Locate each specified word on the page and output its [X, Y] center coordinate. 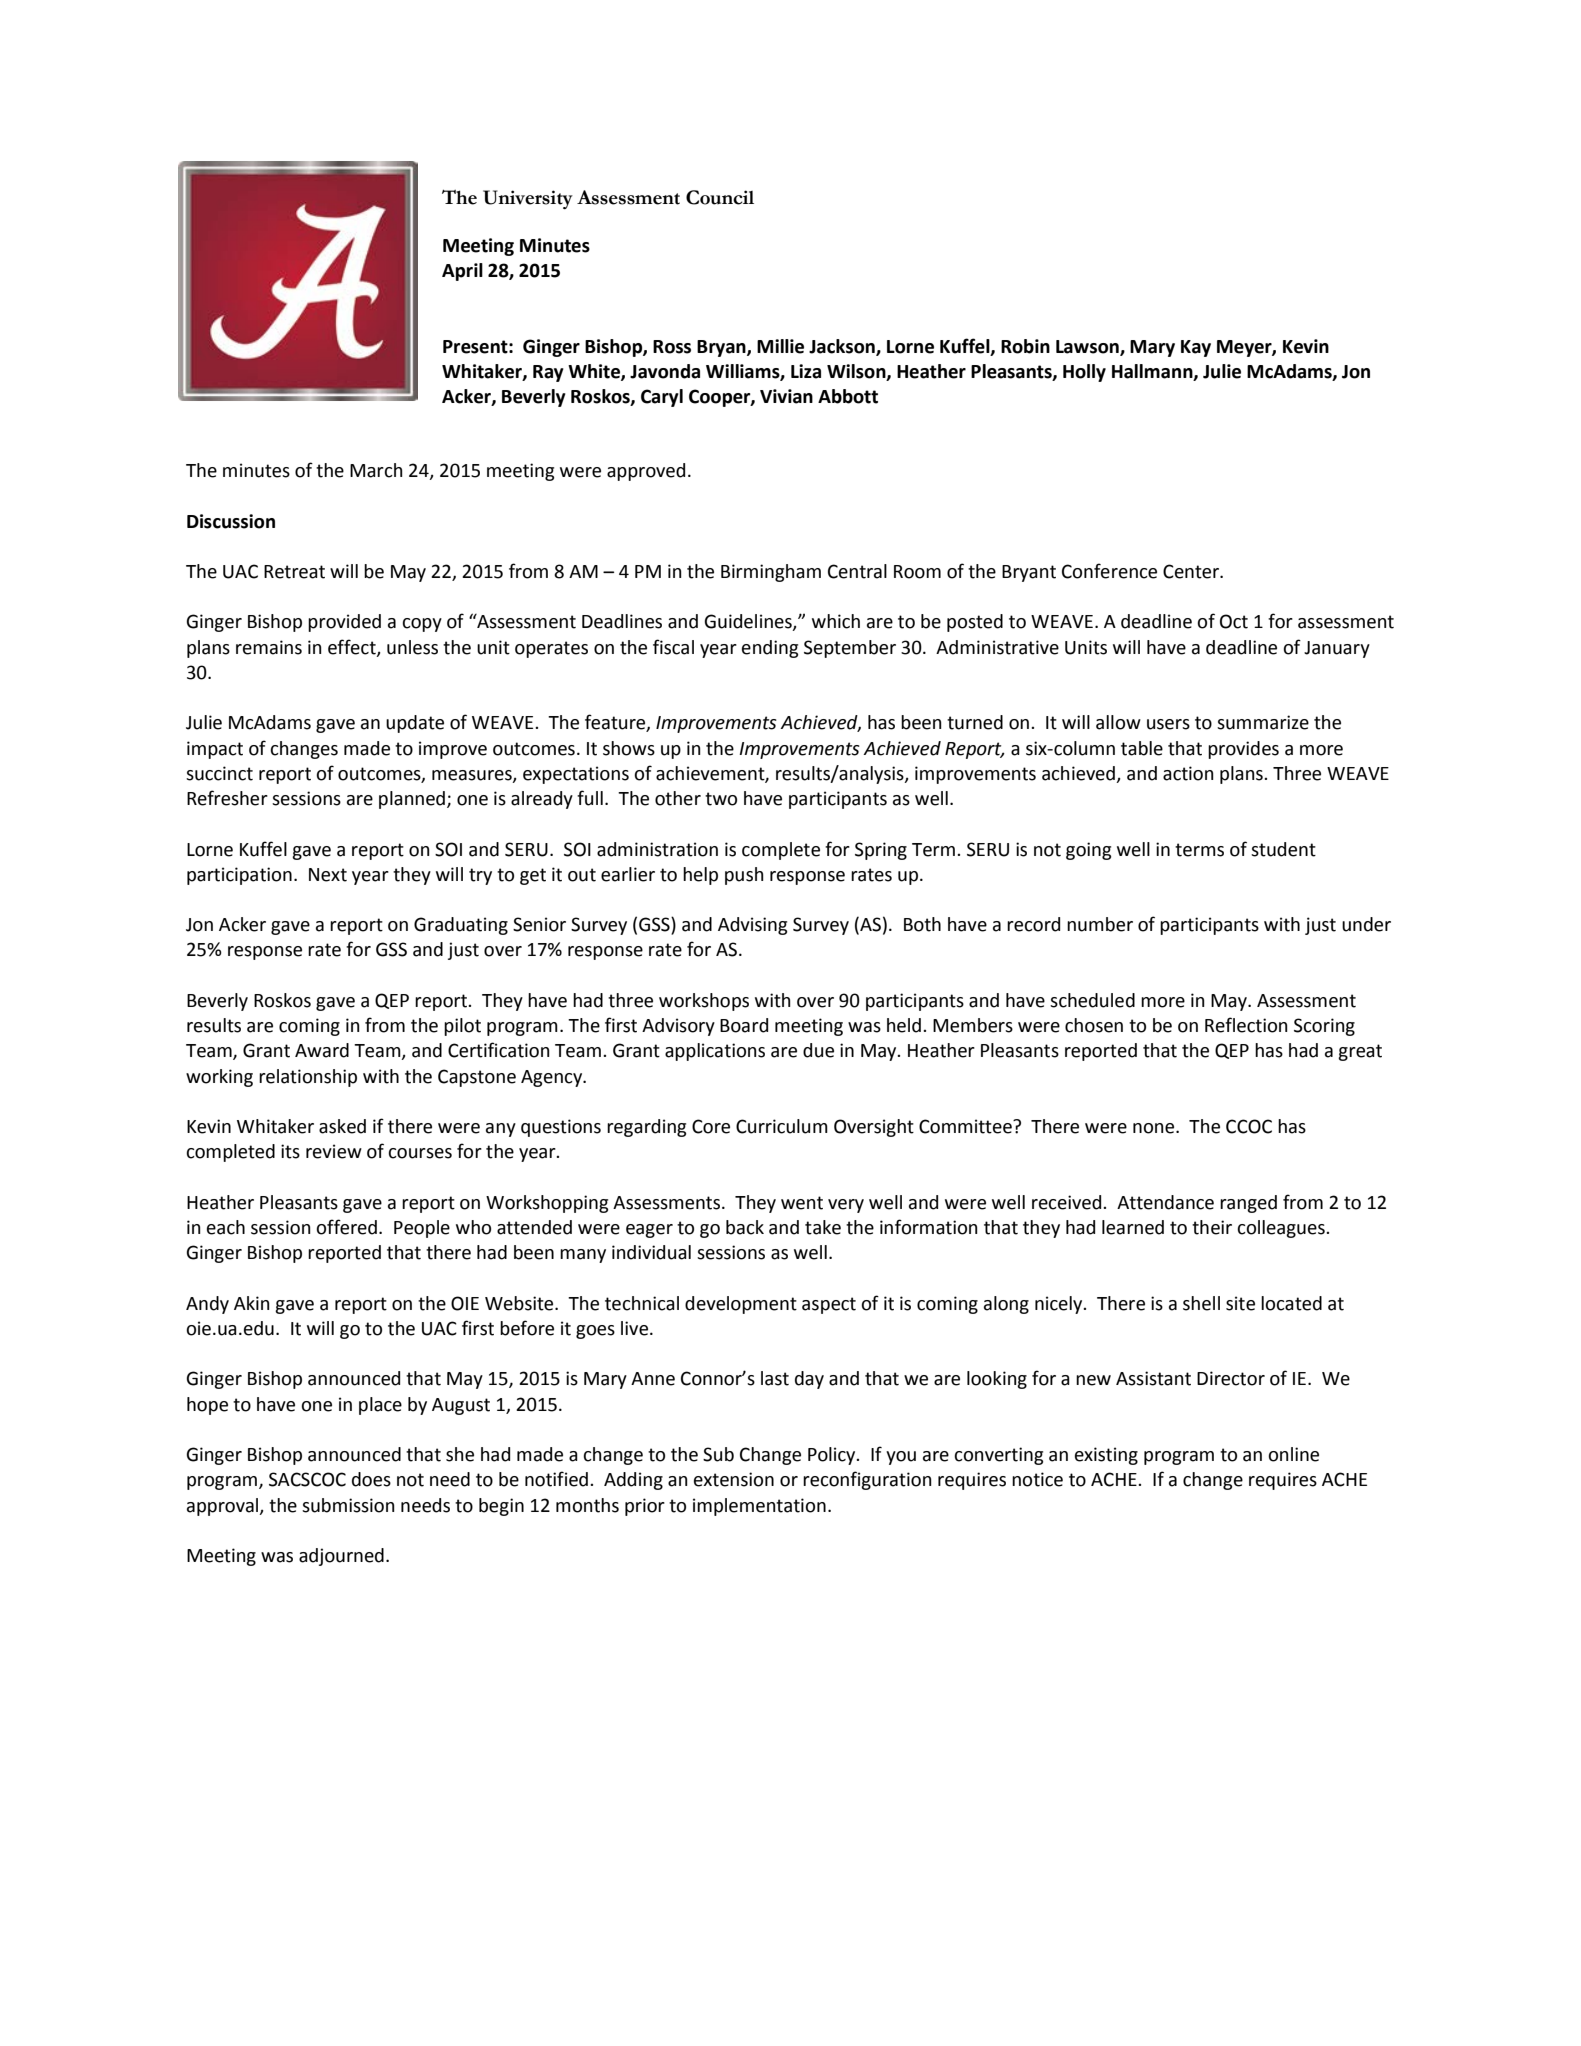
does [371, 1479]
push [744, 876]
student [1283, 849]
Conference [1109, 571]
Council [720, 197]
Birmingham [771, 573]
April [462, 272]
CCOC [1249, 1126]
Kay [1196, 348]
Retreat [294, 572]
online [1293, 1454]
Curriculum [782, 1126]
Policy [833, 1456]
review [334, 1151]
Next [328, 875]
